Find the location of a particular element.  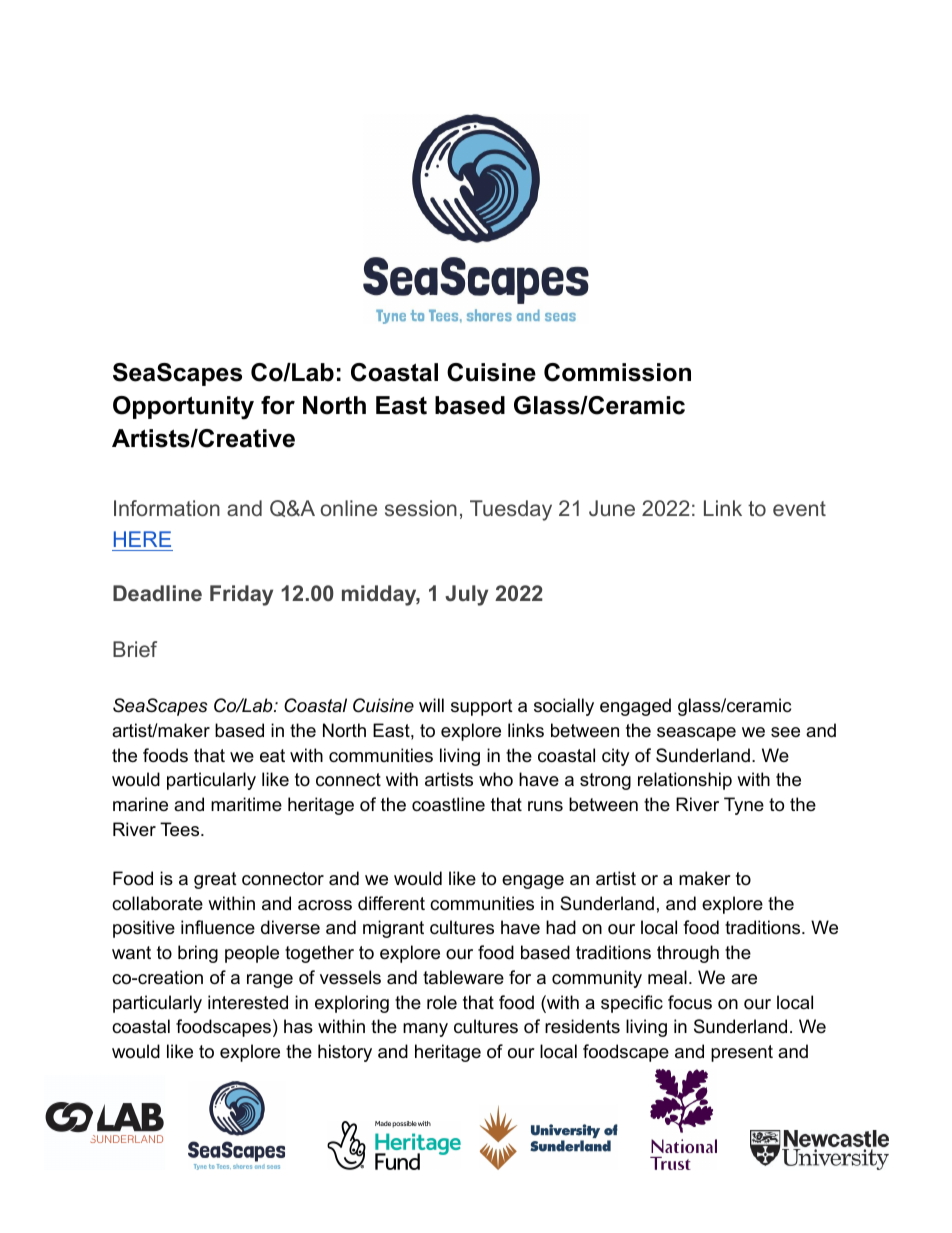

coastline is located at coordinates (448, 804).
